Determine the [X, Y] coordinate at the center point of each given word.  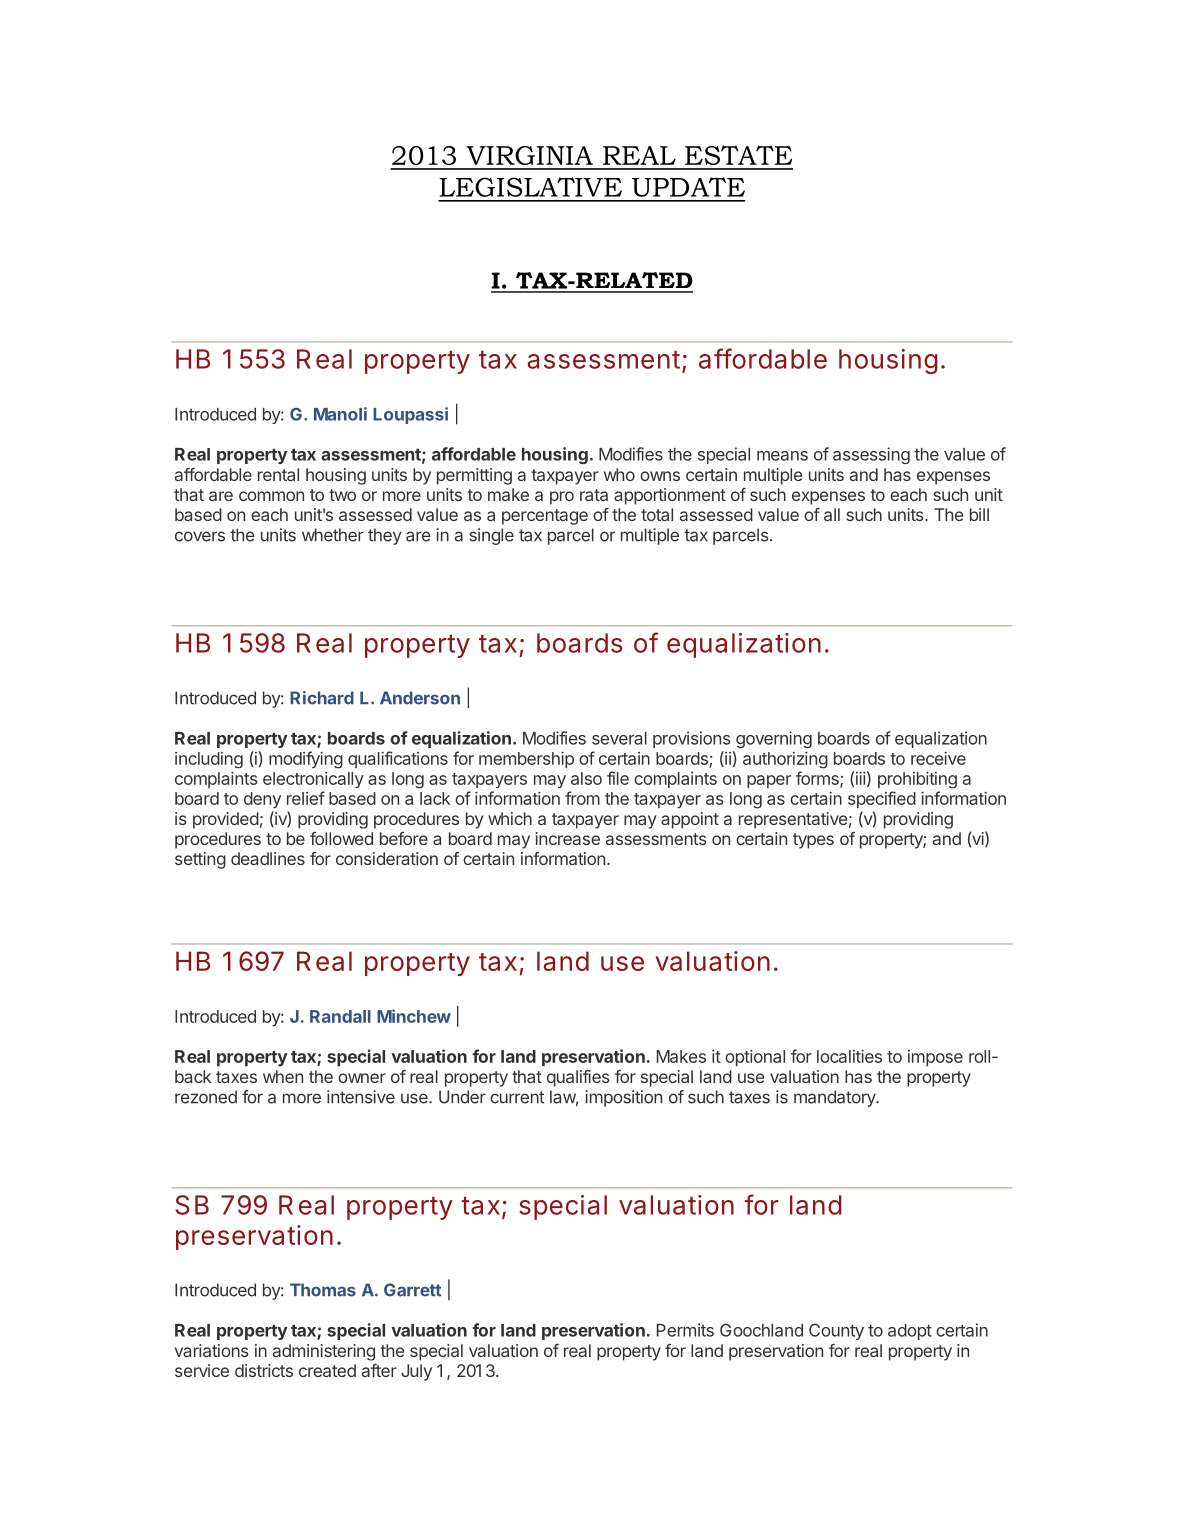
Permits [685, 1330]
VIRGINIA [529, 155]
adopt [910, 1332]
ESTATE [738, 155]
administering [324, 1352]
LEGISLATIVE [530, 187]
